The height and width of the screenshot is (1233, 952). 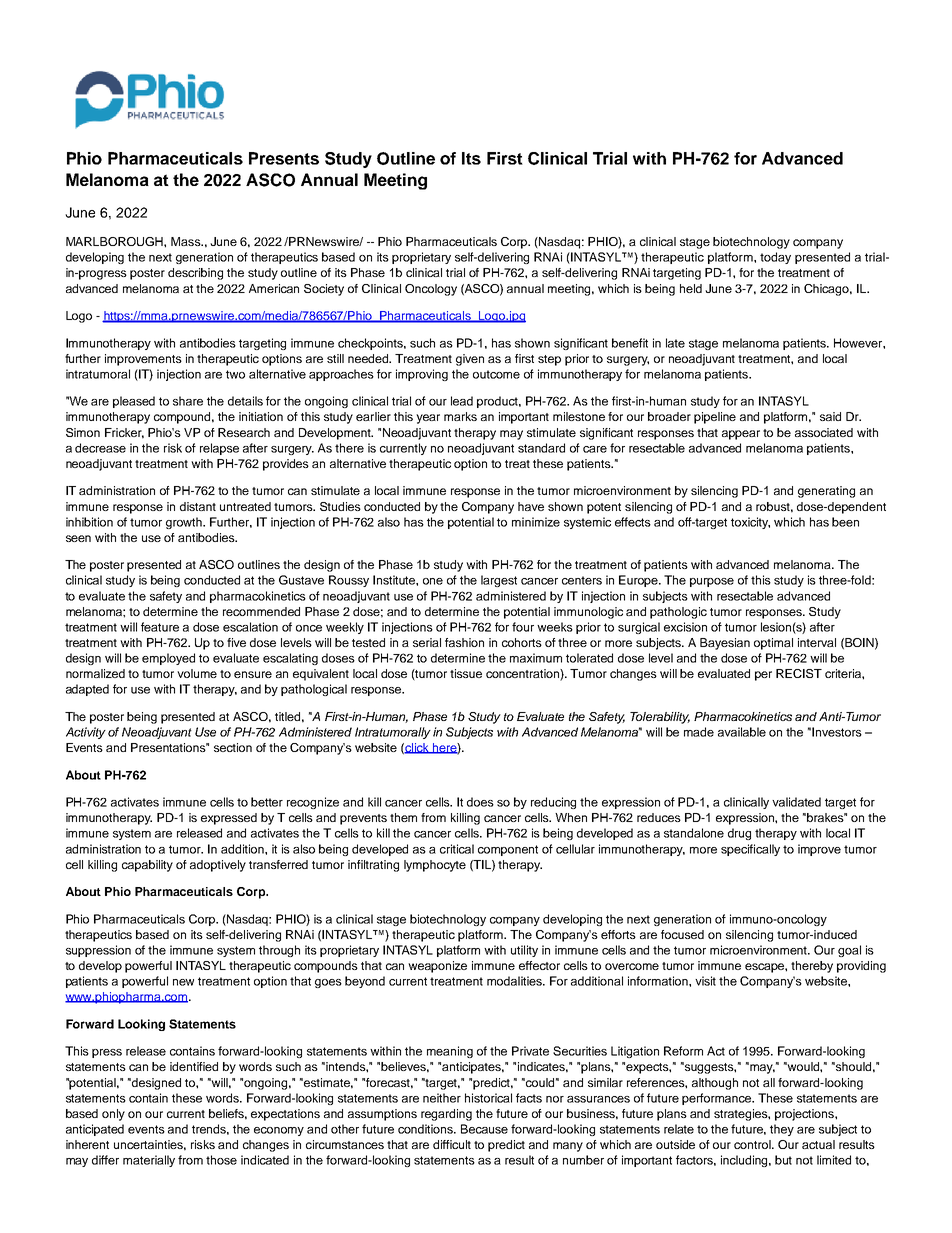 What do you see at coordinates (750, 523) in the screenshot?
I see `toxicity` at bounding box center [750, 523].
